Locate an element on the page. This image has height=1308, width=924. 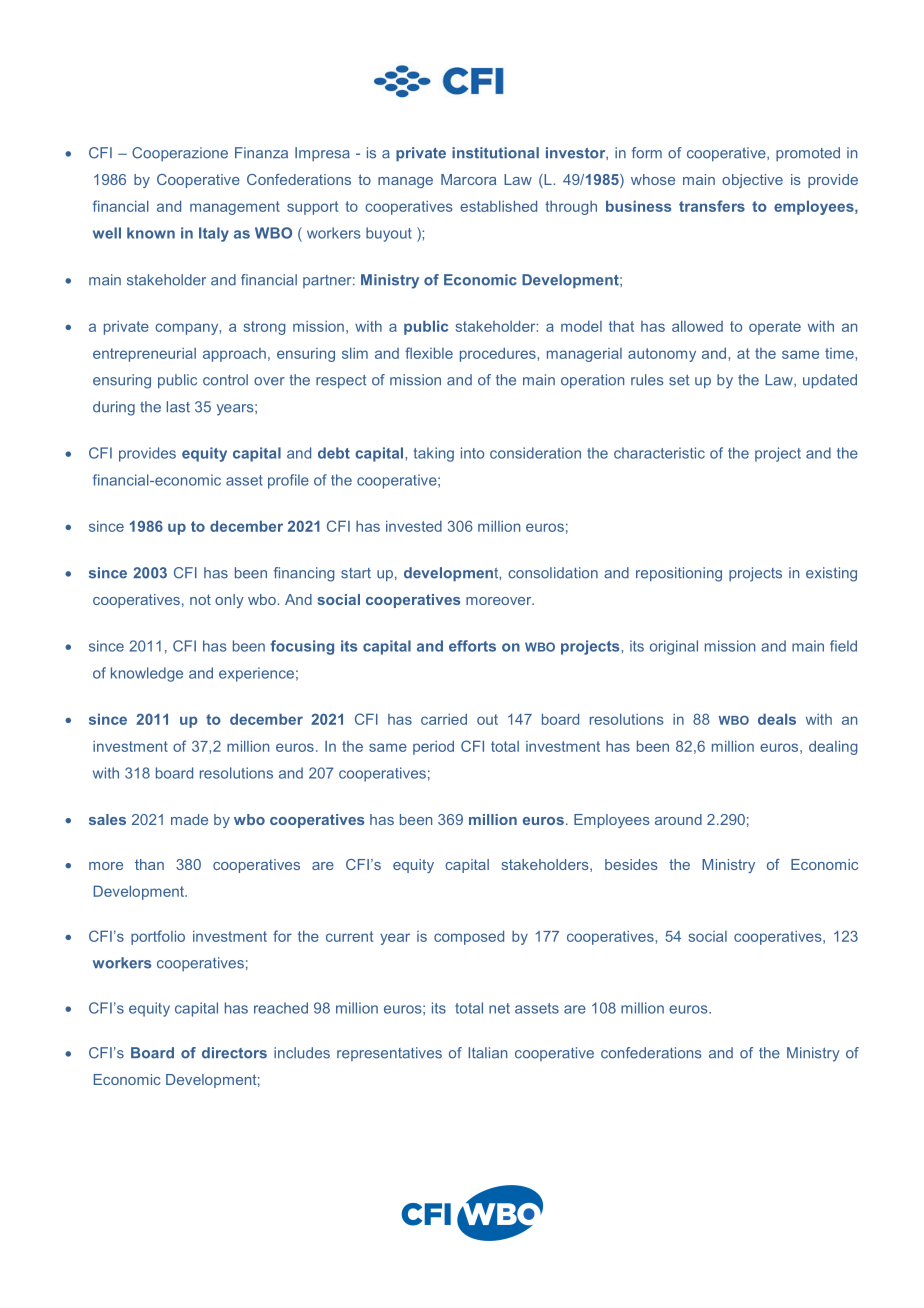
net is located at coordinates (499, 1008).
